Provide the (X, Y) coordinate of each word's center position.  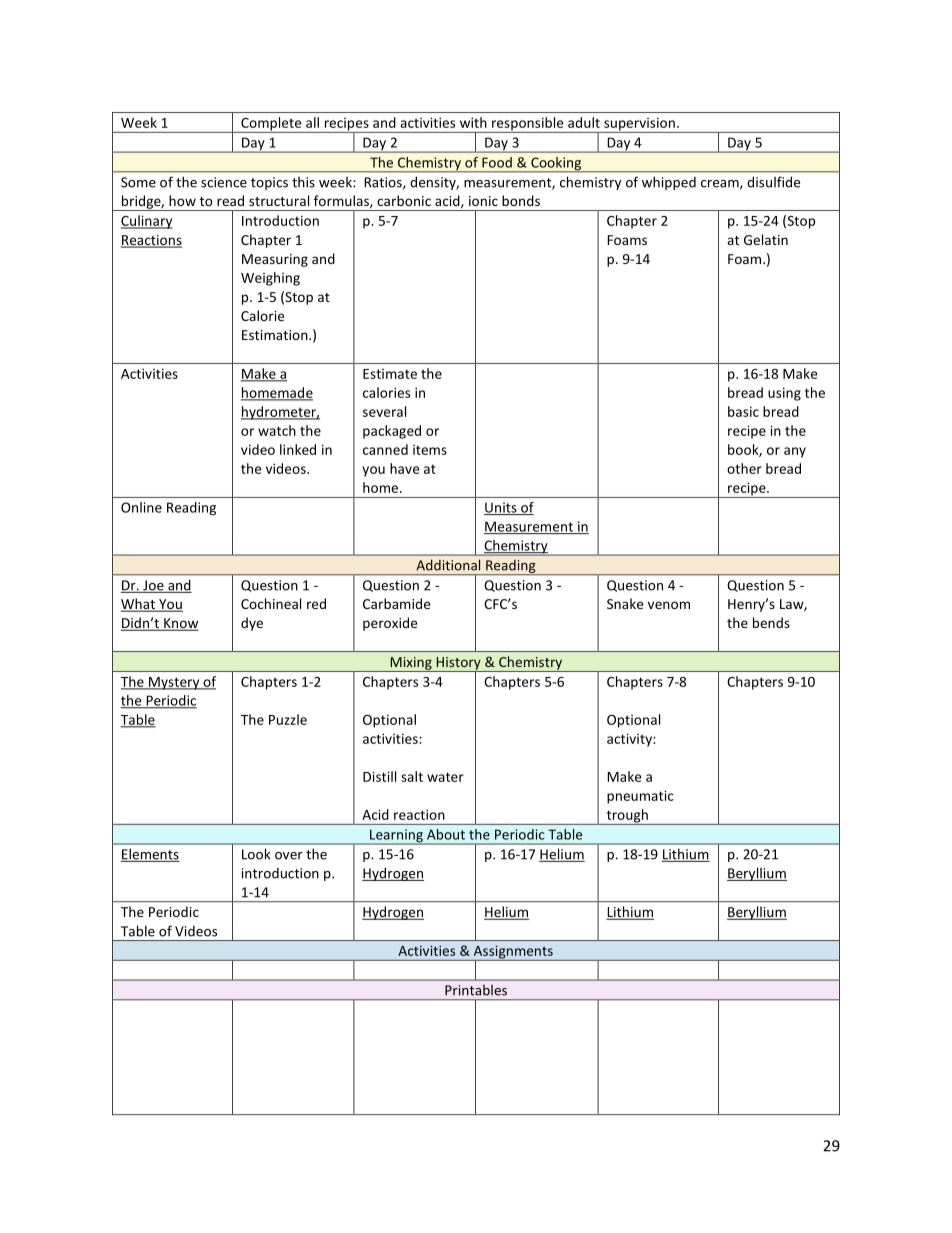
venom (669, 605)
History (458, 664)
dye (252, 624)
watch (277, 430)
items (430, 450)
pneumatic (640, 797)
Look (256, 854)
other (744, 468)
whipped (669, 183)
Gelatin (766, 239)
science (224, 182)
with (473, 122)
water (445, 777)
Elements (150, 855)
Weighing (270, 279)
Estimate (390, 374)
